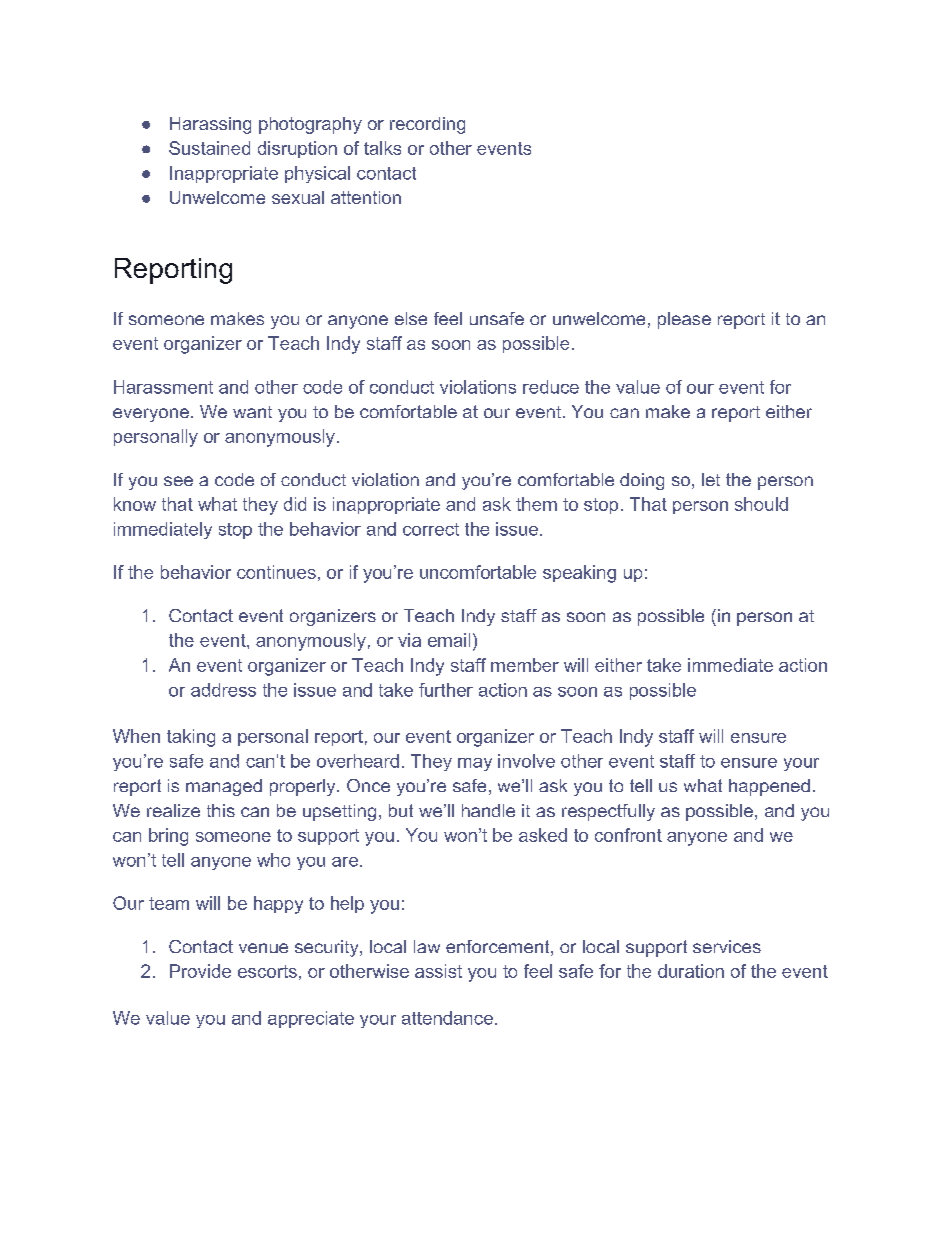  I want to click on continues, so click(276, 572).
